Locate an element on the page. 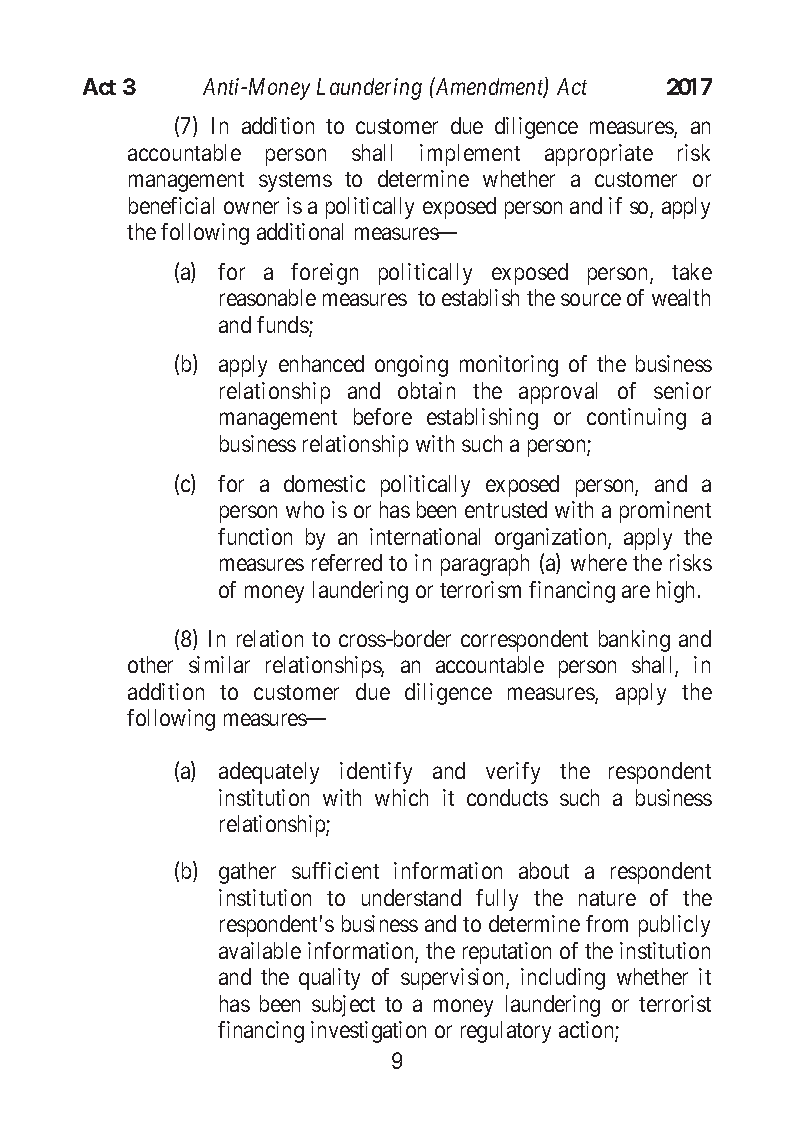 This page has width=794, height=1126. available is located at coordinates (260, 950).
